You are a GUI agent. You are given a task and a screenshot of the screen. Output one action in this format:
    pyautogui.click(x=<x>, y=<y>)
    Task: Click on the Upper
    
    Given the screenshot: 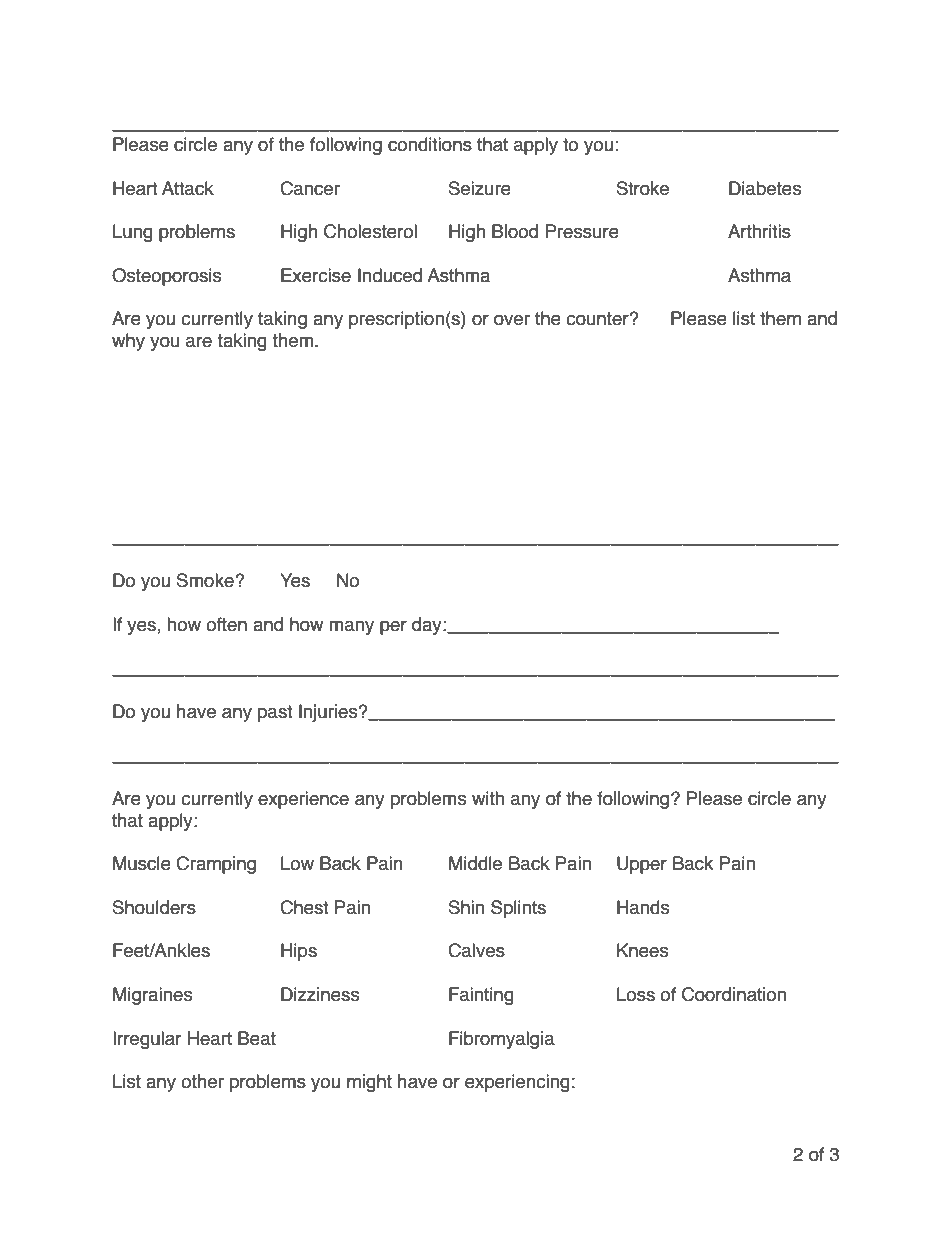 What is the action you would take?
    pyautogui.click(x=642, y=865)
